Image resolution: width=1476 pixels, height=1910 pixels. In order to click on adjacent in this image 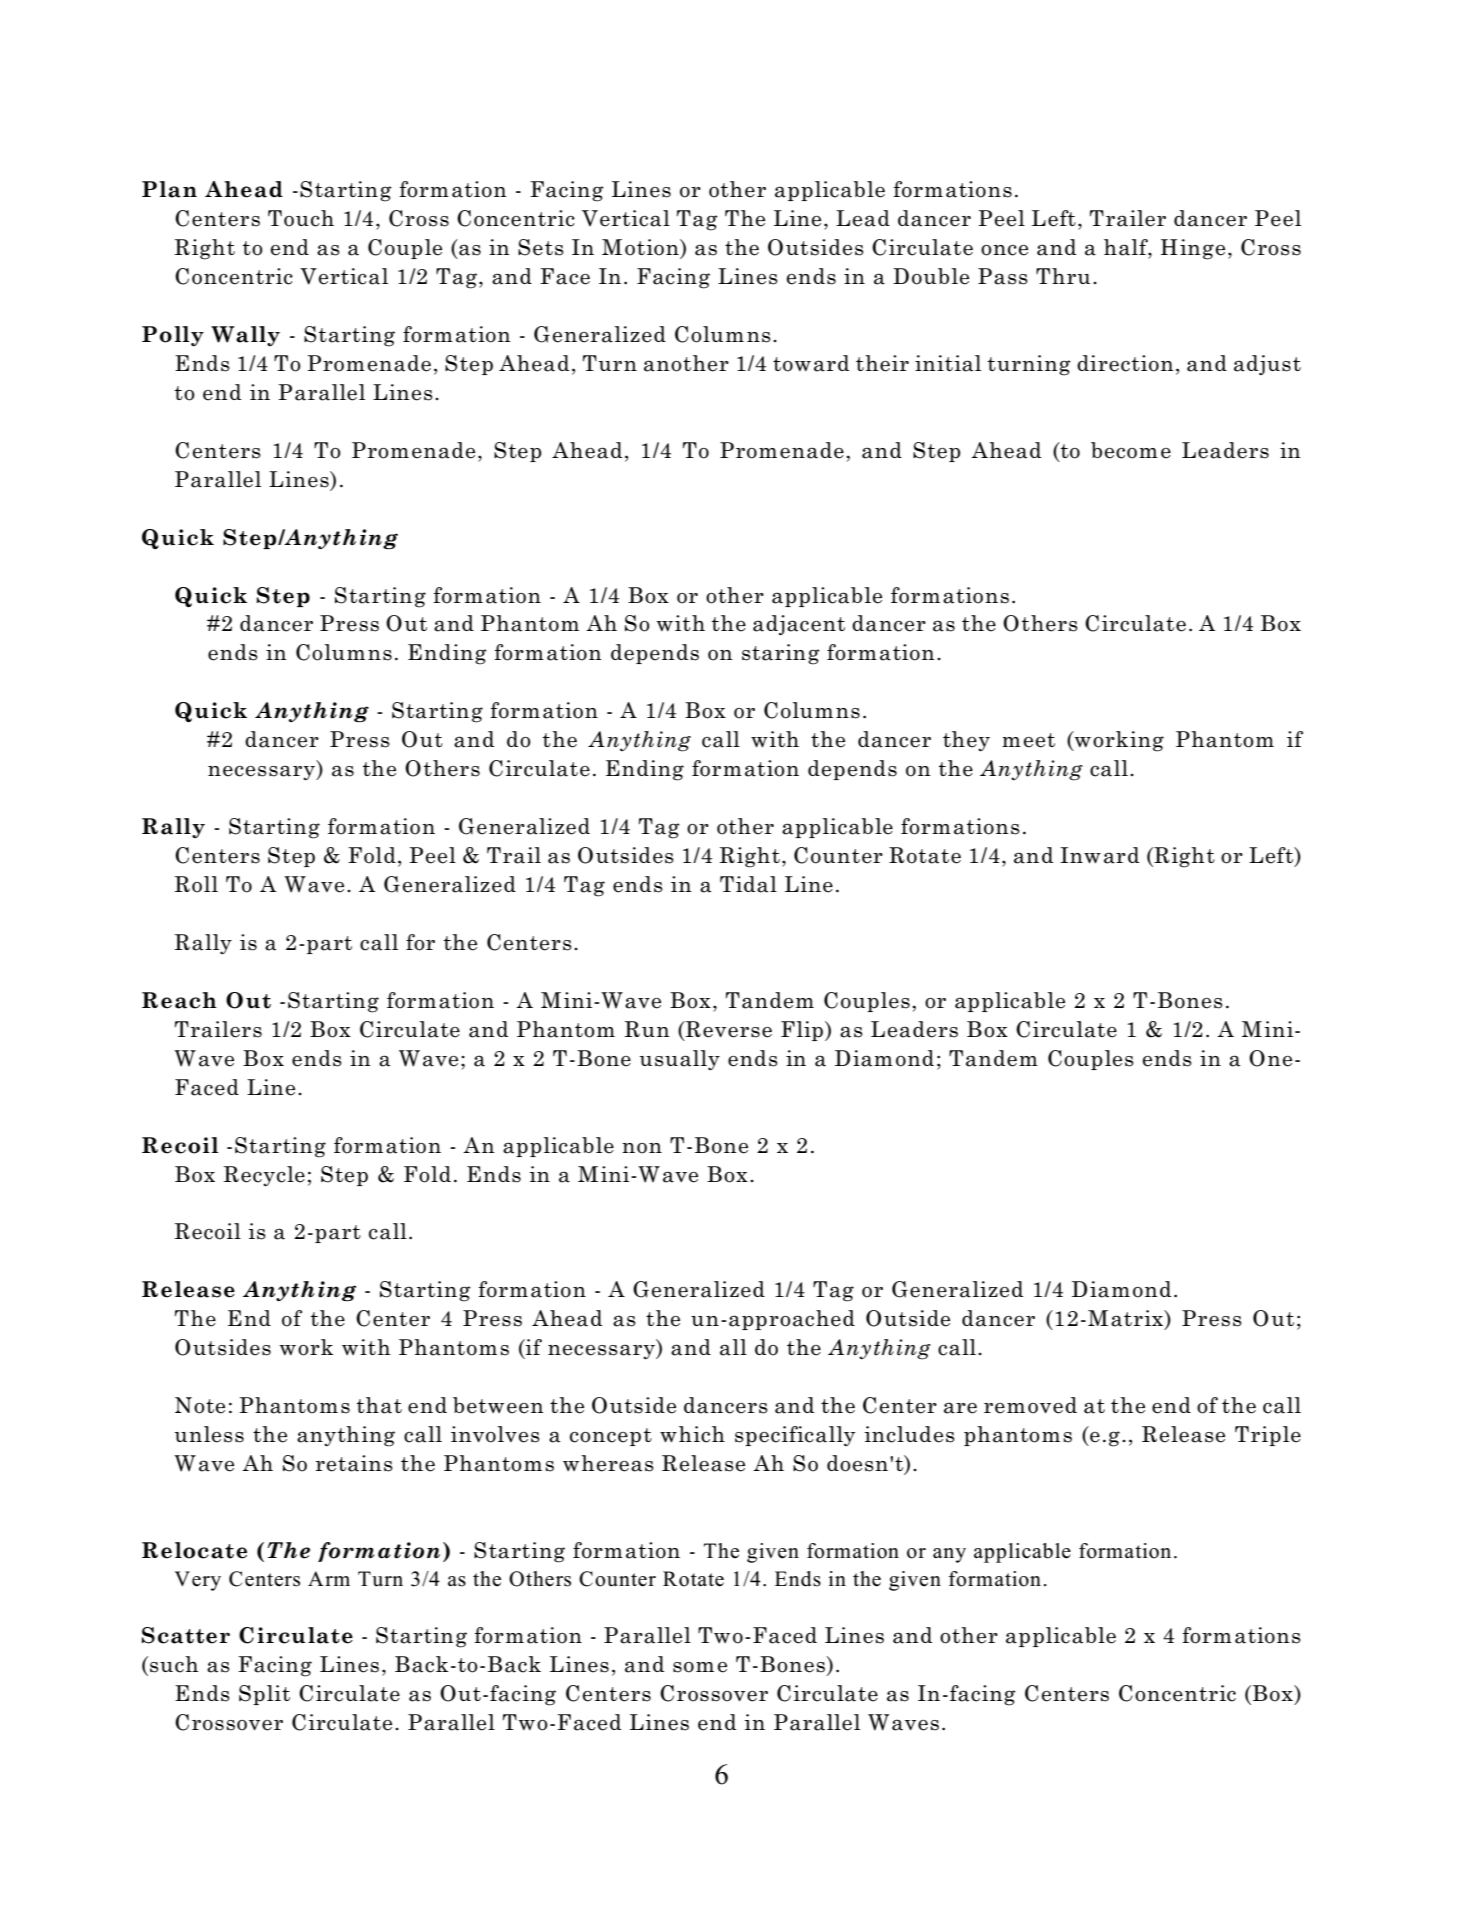, I will do `click(799, 625)`.
